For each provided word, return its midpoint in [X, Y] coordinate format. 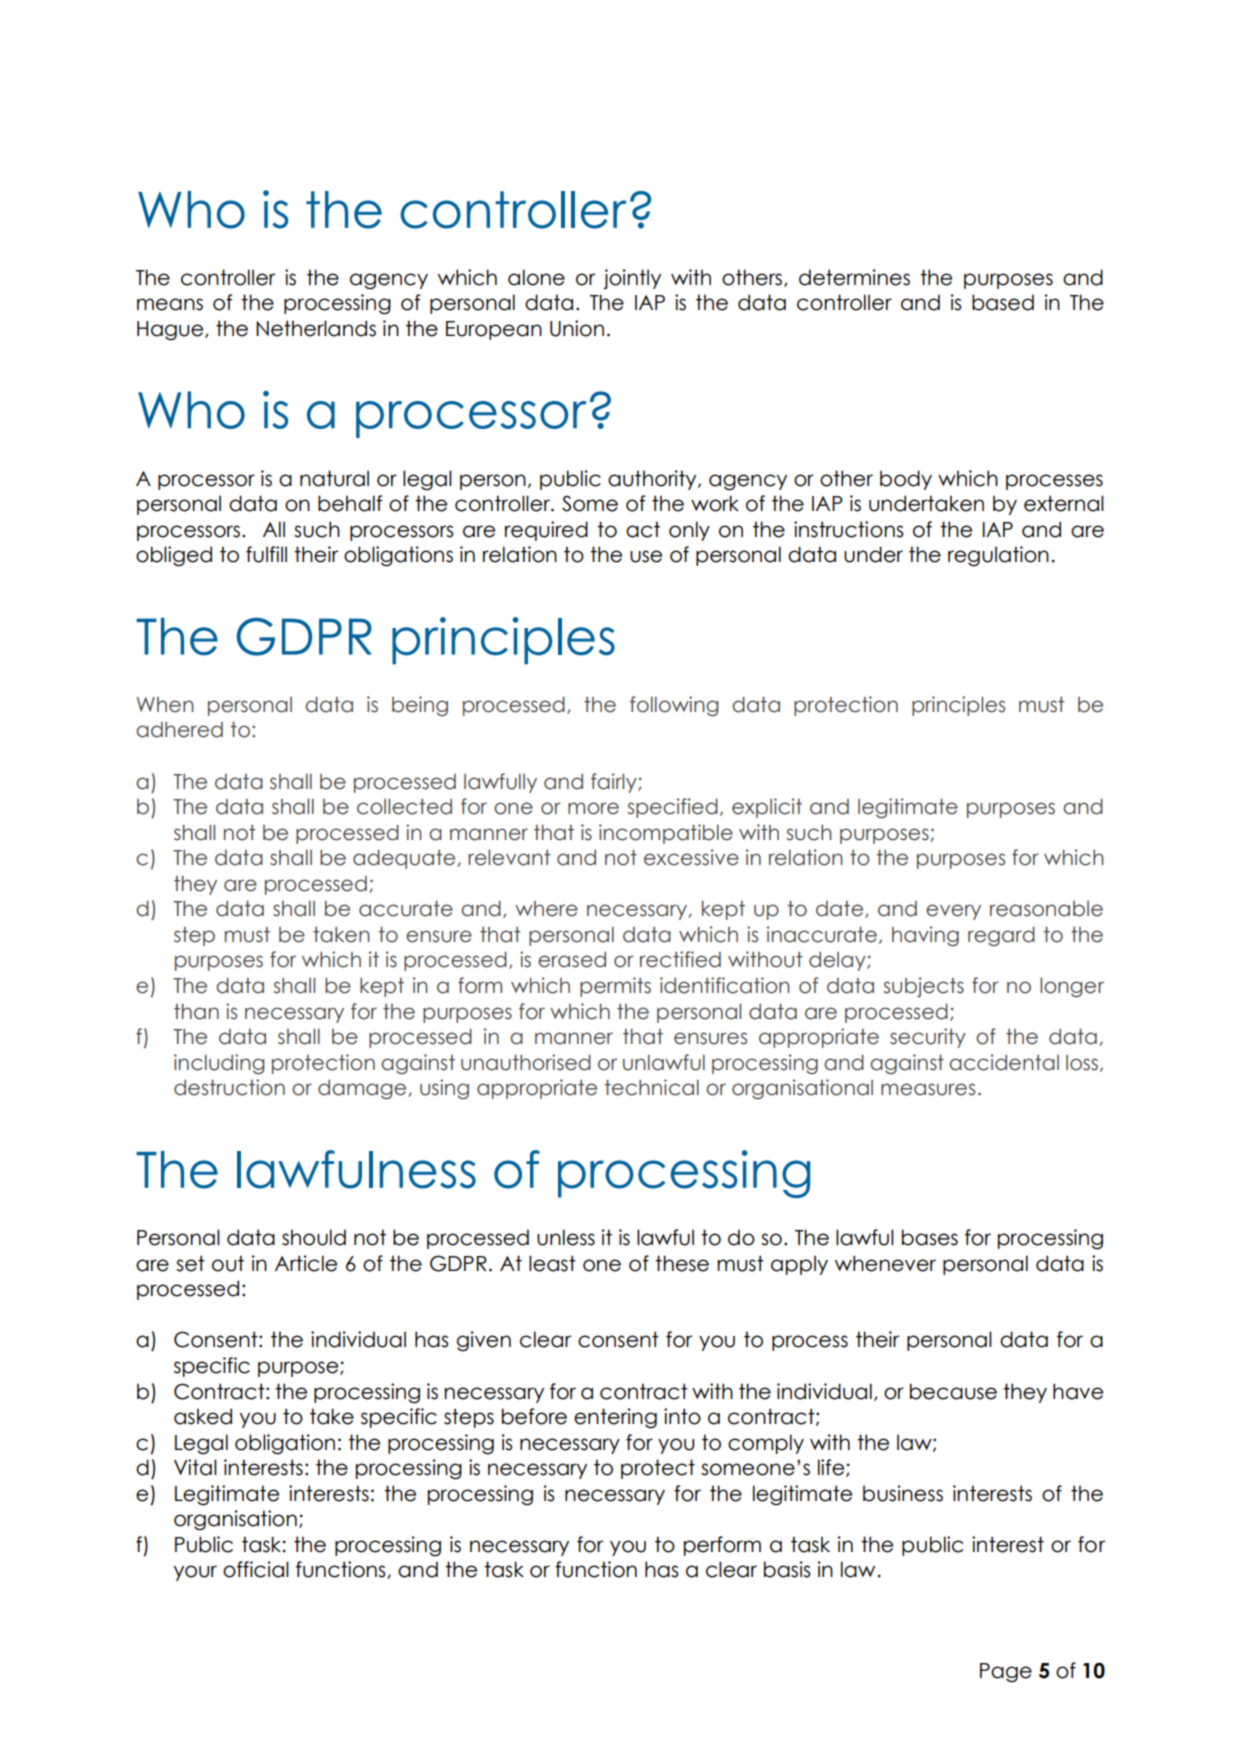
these [682, 1263]
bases [930, 1237]
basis [787, 1569]
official [256, 1569]
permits [615, 987]
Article [306, 1263]
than [196, 1011]
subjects [923, 987]
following [674, 706]
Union [577, 328]
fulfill [266, 554]
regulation [998, 556]
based [1003, 302]
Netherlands [316, 328]
